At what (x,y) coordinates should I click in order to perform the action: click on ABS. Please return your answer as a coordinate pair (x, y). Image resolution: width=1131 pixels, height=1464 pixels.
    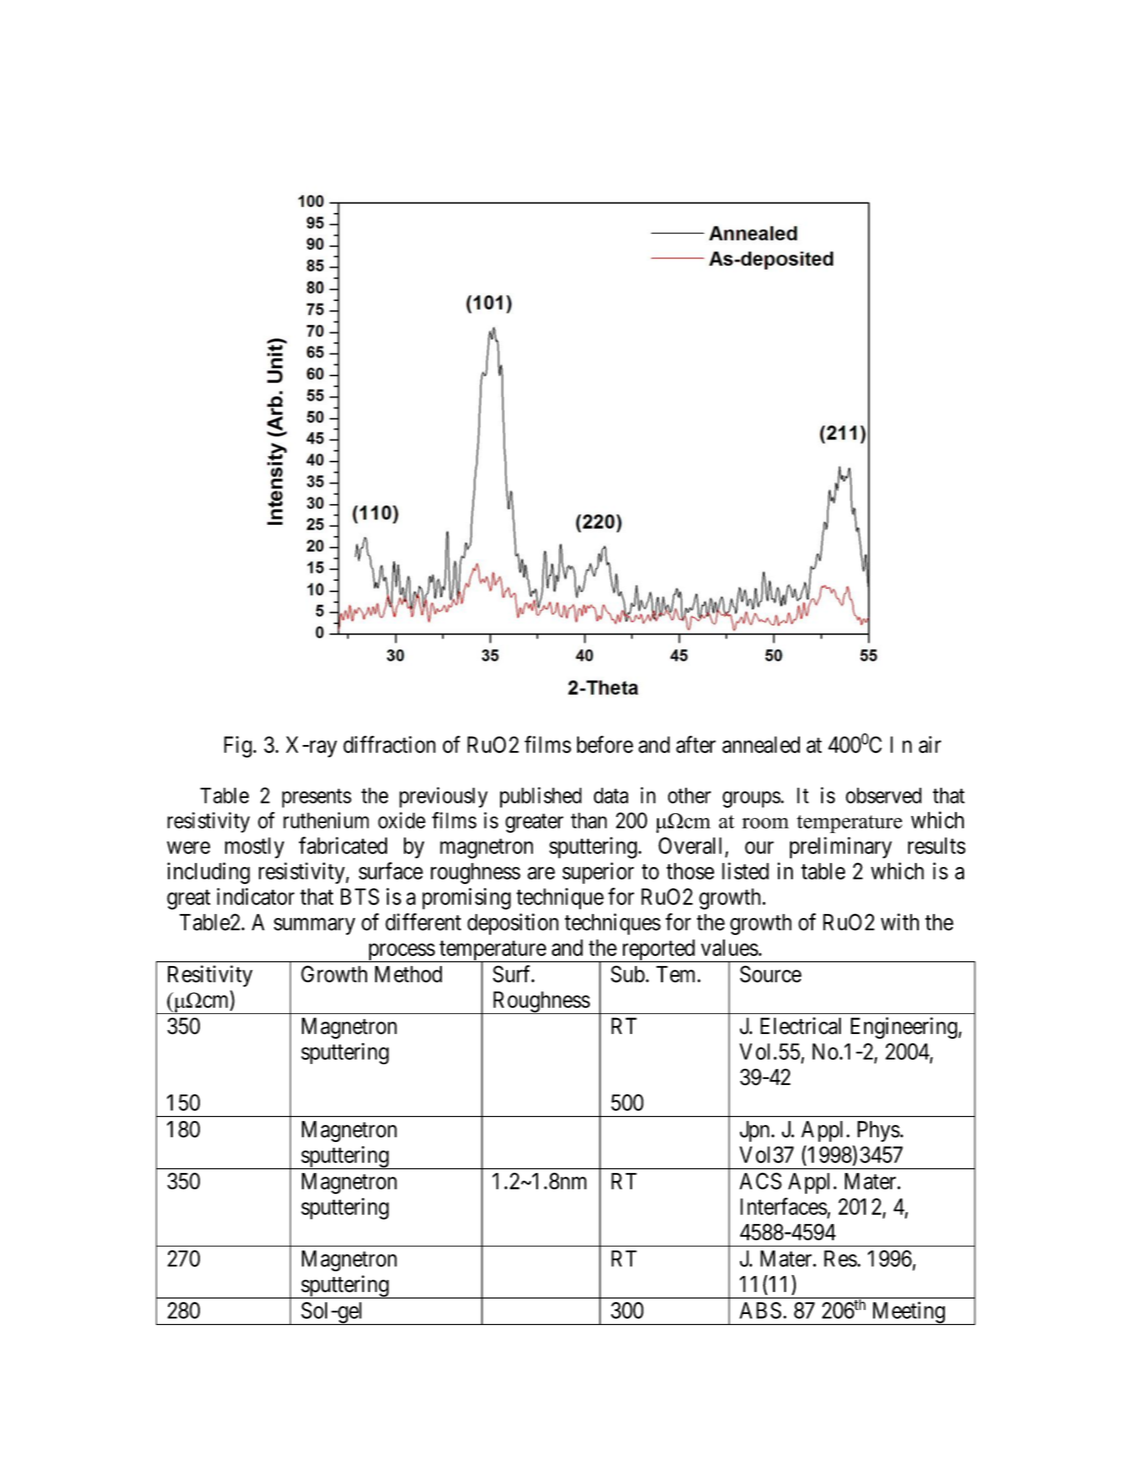
    Looking at the image, I should click on (760, 1310).
